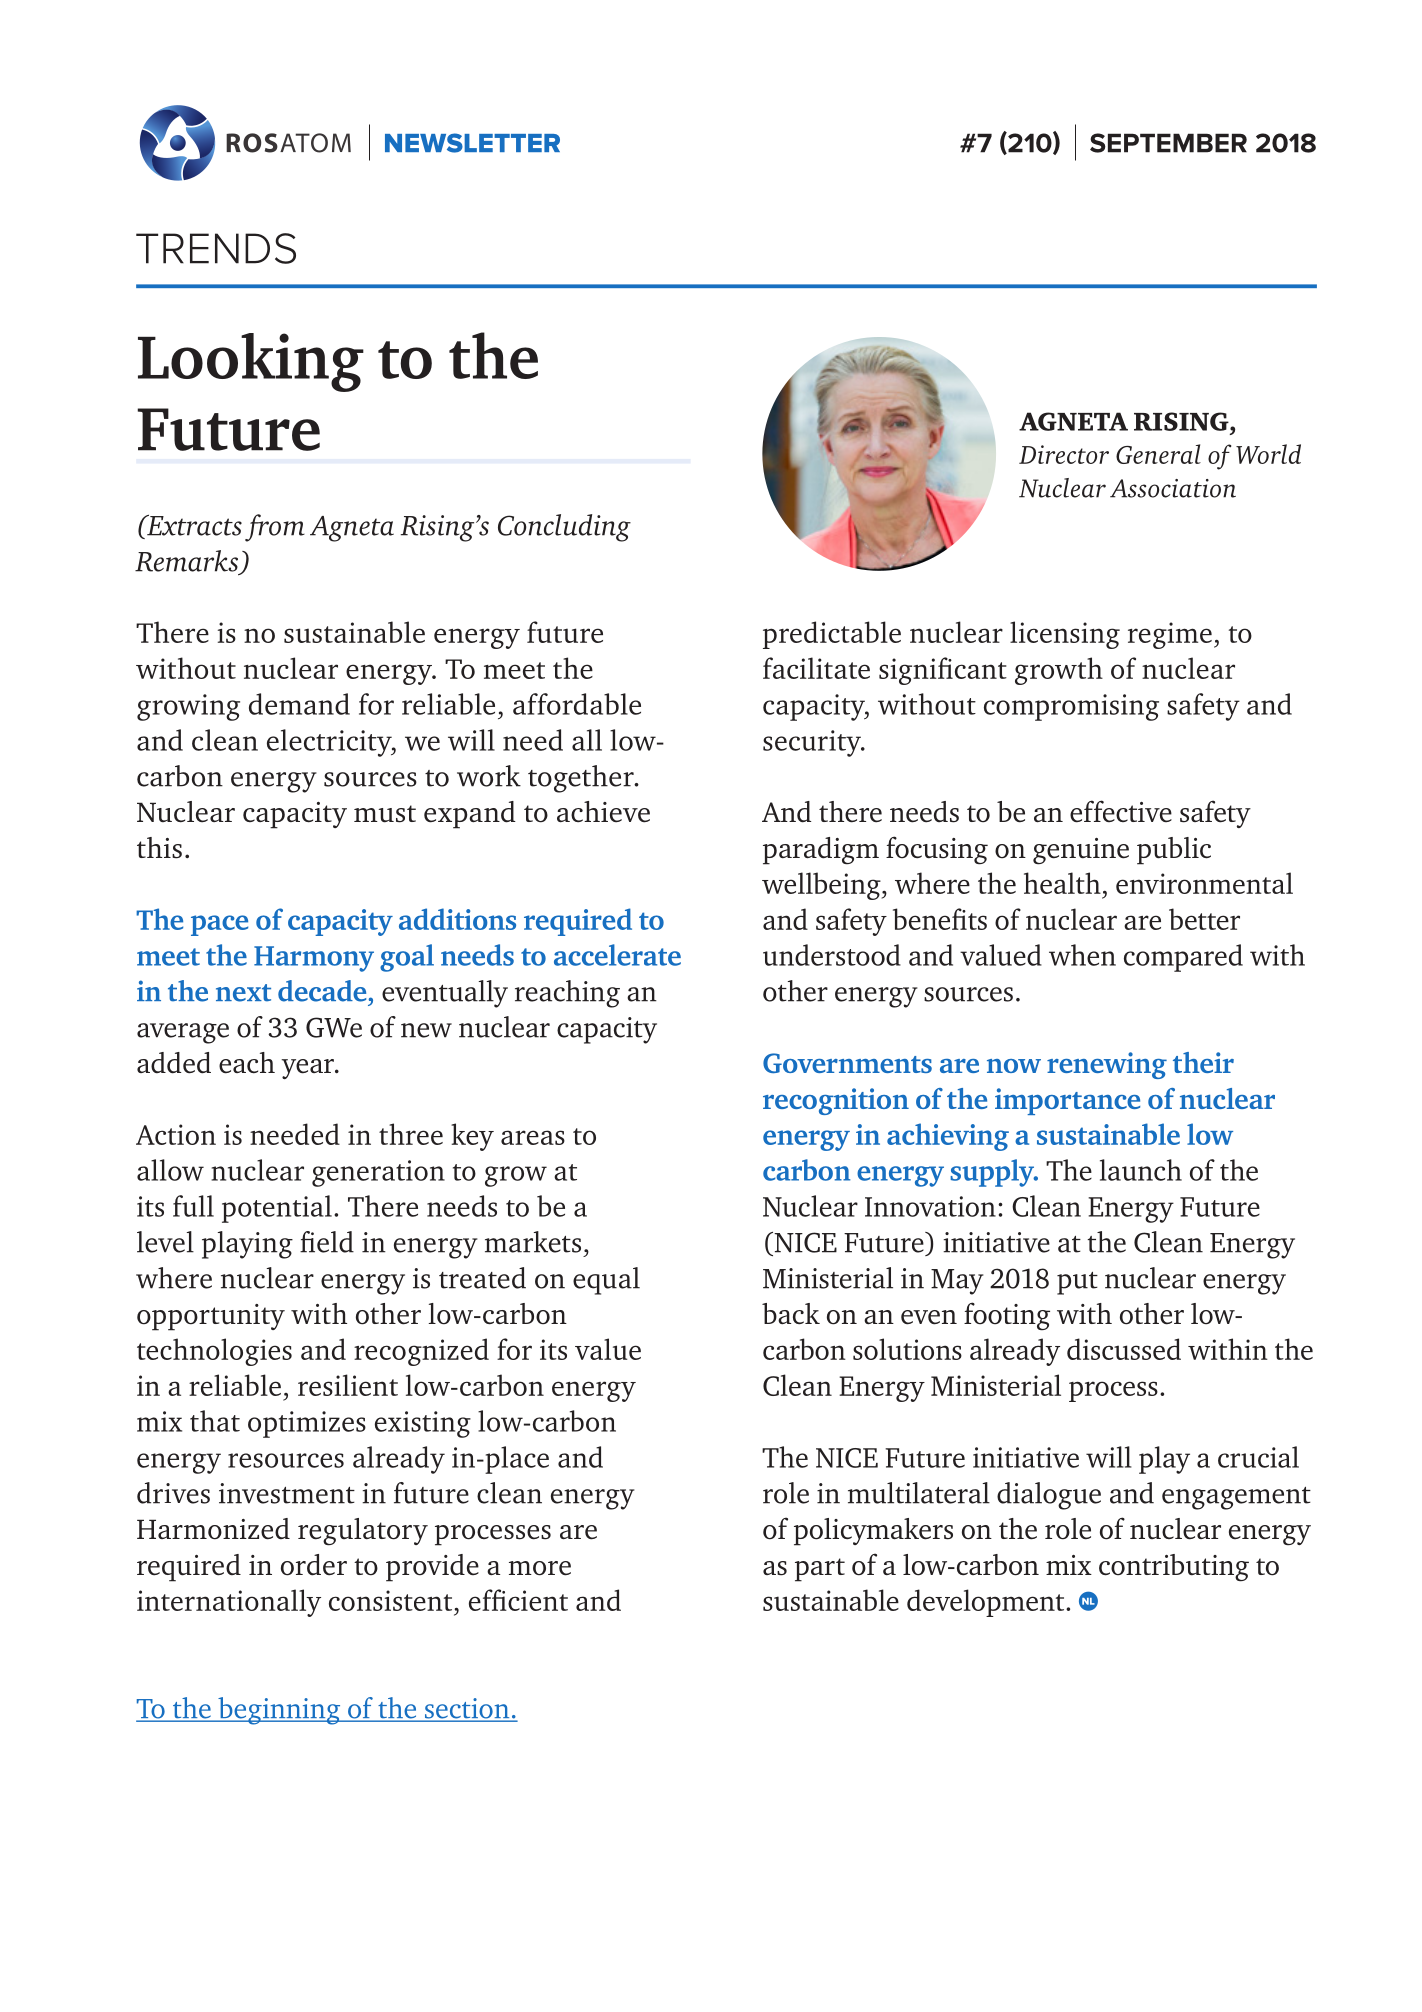 This page has width=1422, height=2012. Describe the element at coordinates (820, 1570) in the page. I see `part` at that location.
